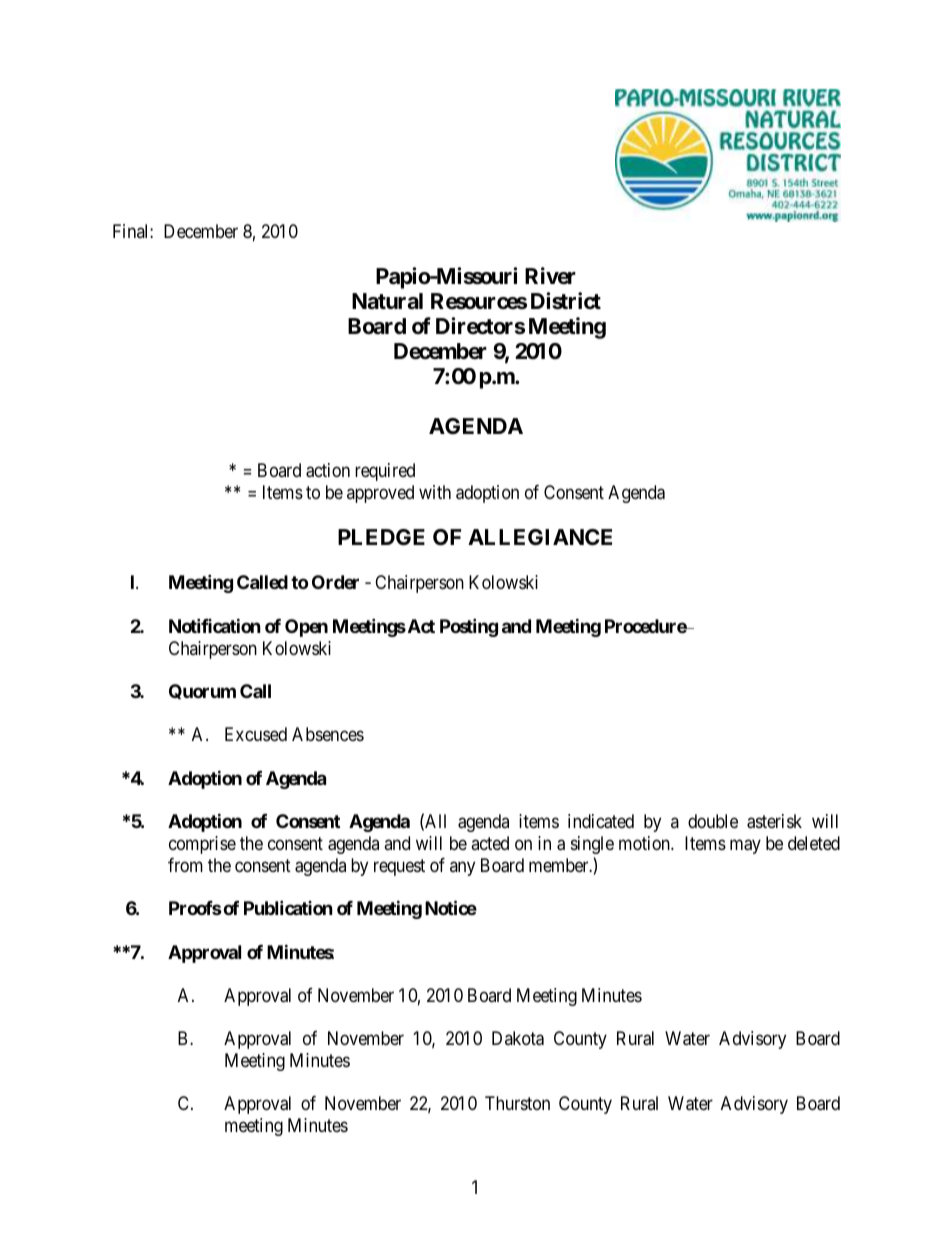  Describe the element at coordinates (469, 627) in the image. I see `Posting` at that location.
